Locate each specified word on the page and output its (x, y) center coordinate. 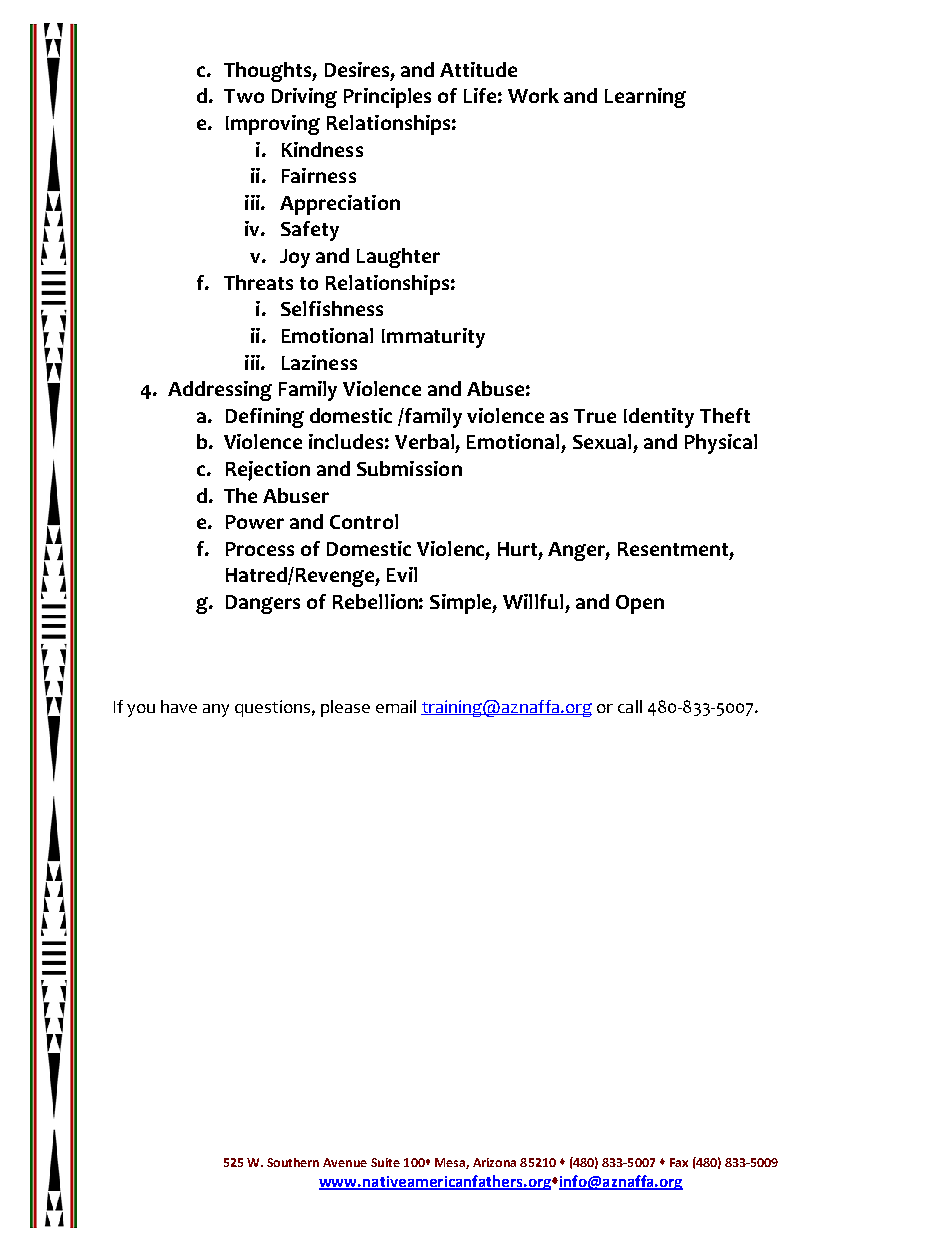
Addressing (220, 391)
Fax (679, 1162)
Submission (409, 468)
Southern (293, 1162)
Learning (645, 98)
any (216, 710)
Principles (387, 98)
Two (244, 96)
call (630, 706)
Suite (385, 1162)
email (396, 706)
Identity (659, 418)
